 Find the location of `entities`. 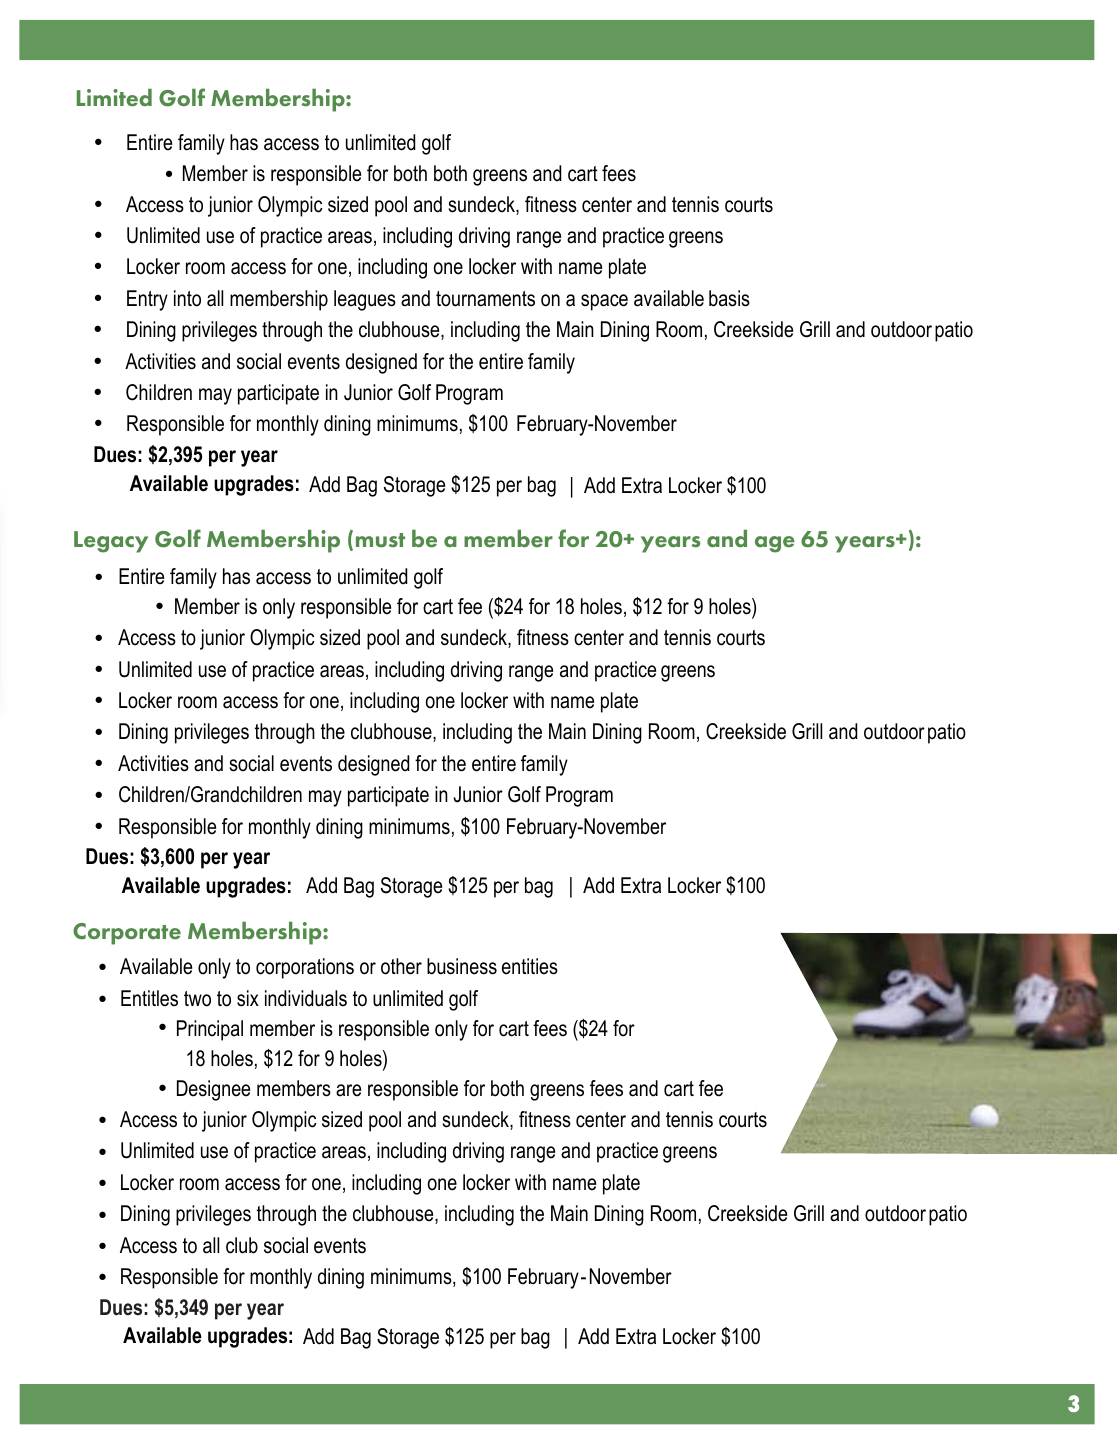

entities is located at coordinates (530, 966).
